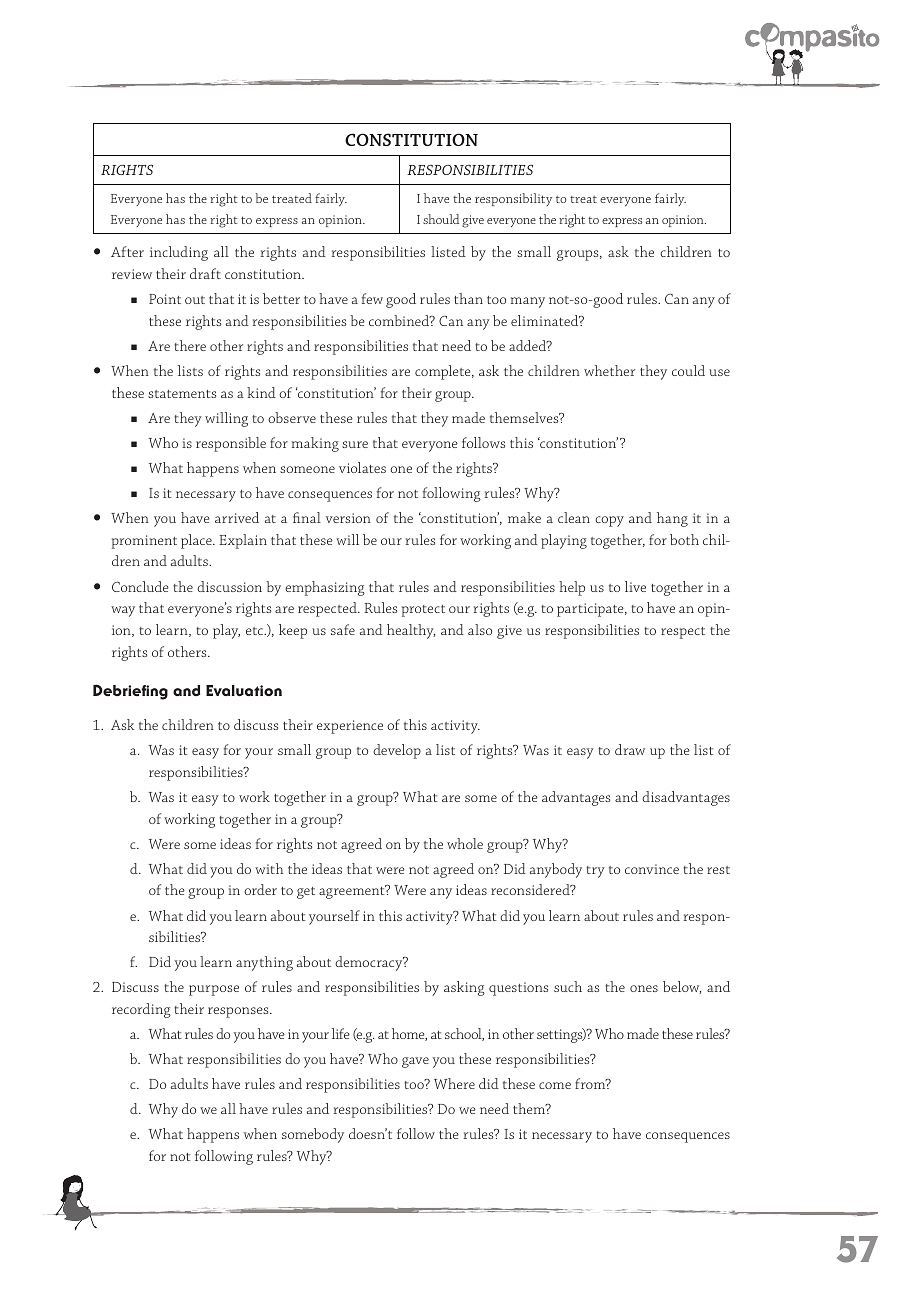 The height and width of the screenshot is (1308, 924). Describe the element at coordinates (397, 751) in the screenshot. I see `develop` at that location.
